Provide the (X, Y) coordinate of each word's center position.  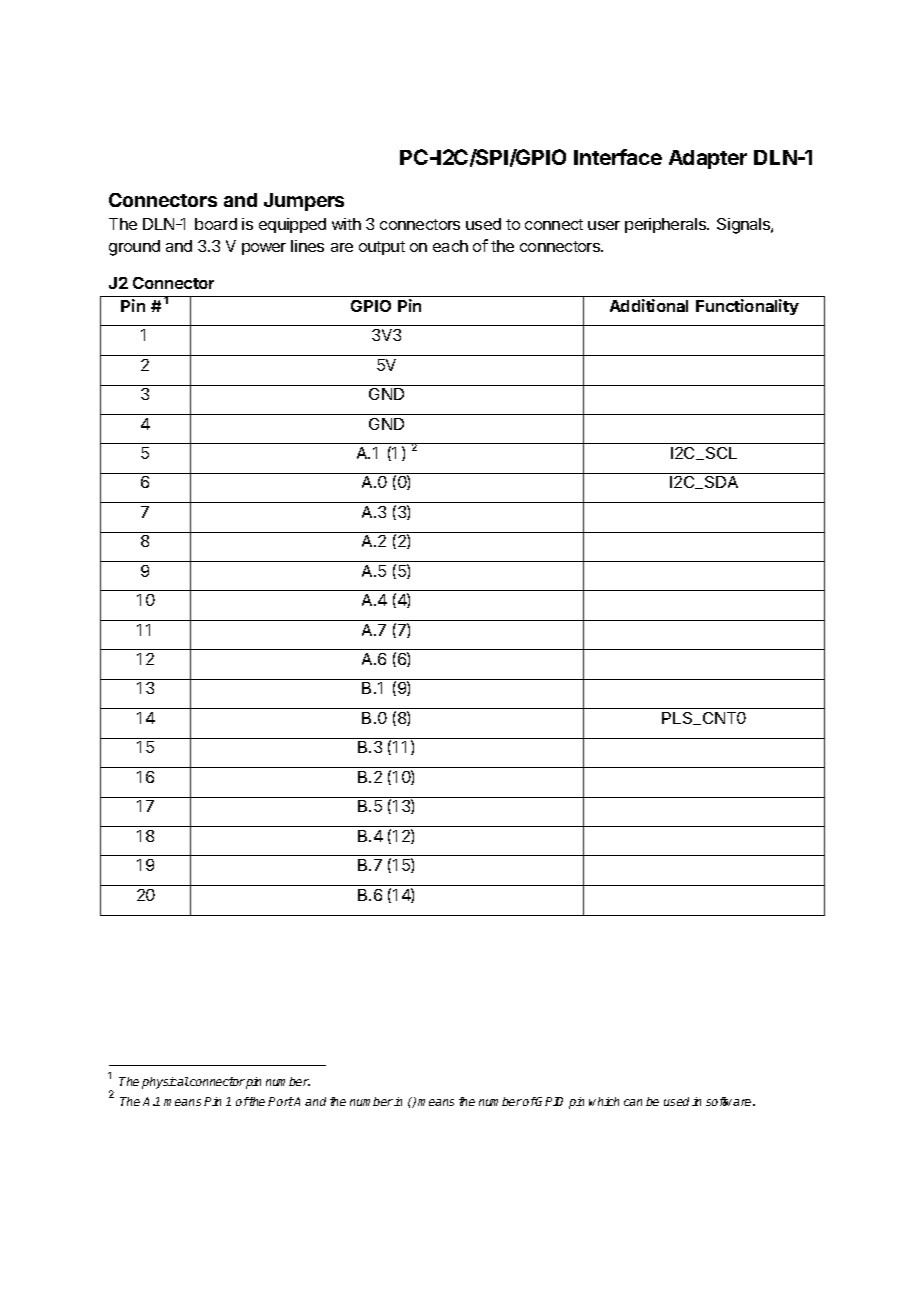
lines (307, 246)
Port (281, 1101)
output (382, 248)
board (216, 224)
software (730, 1101)
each (450, 246)
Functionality (747, 307)
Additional (649, 305)
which (604, 1101)
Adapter (708, 159)
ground (134, 248)
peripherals (667, 225)
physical (165, 1083)
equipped (292, 225)
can (633, 1102)
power (264, 249)
